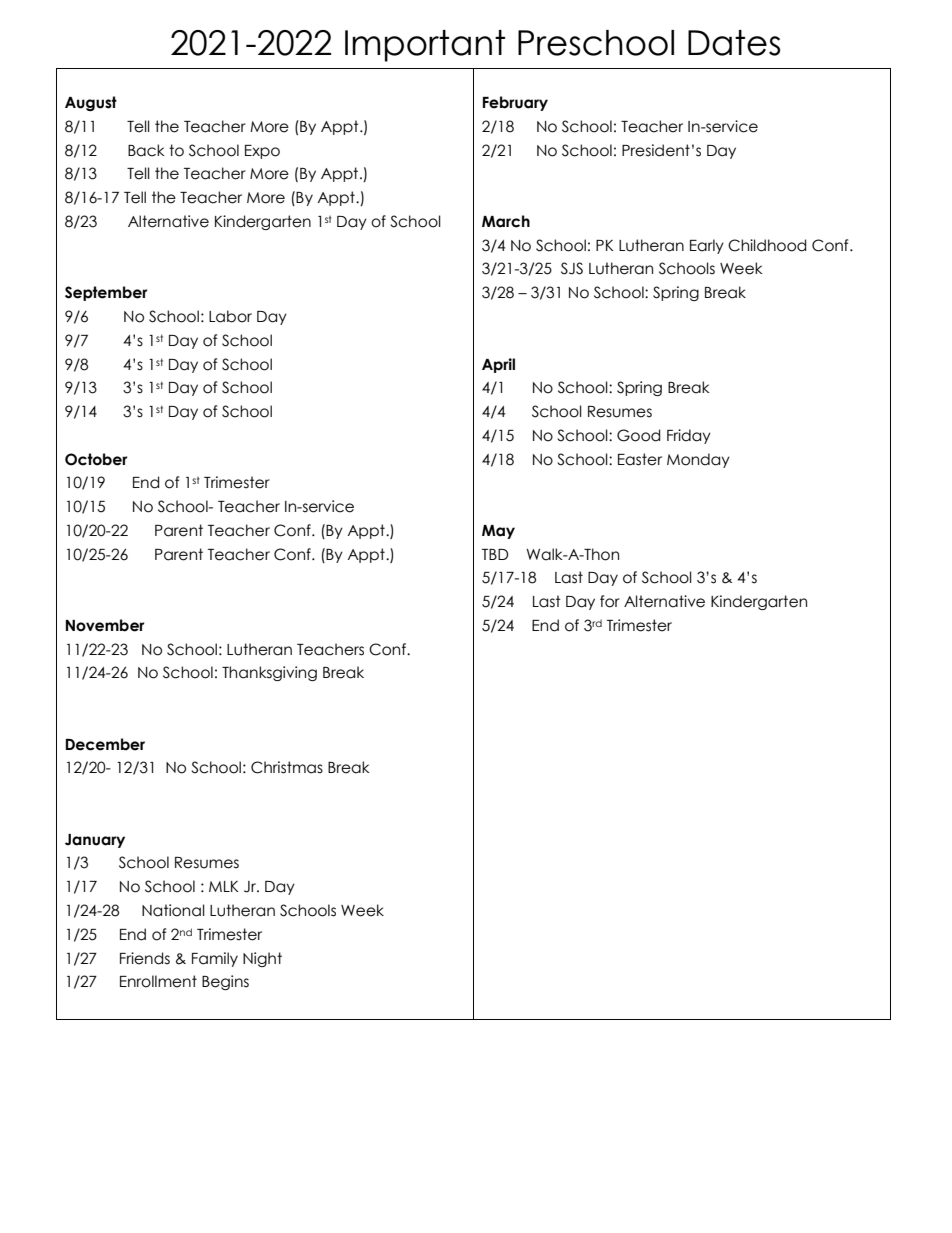 This page has width=952, height=1233. Describe the element at coordinates (498, 532) in the page. I see `May` at that location.
